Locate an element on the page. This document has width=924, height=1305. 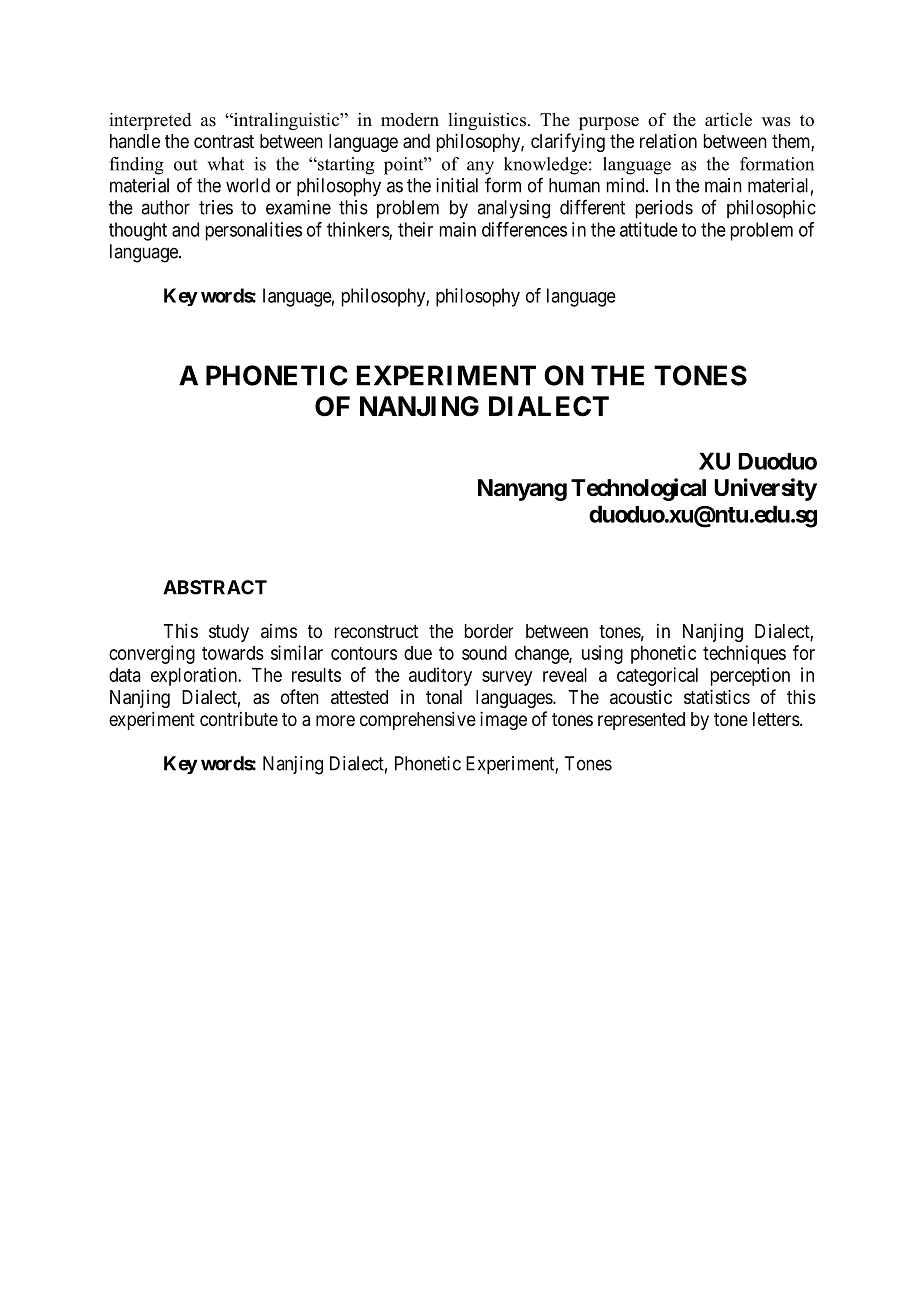
attitude is located at coordinates (649, 229).
